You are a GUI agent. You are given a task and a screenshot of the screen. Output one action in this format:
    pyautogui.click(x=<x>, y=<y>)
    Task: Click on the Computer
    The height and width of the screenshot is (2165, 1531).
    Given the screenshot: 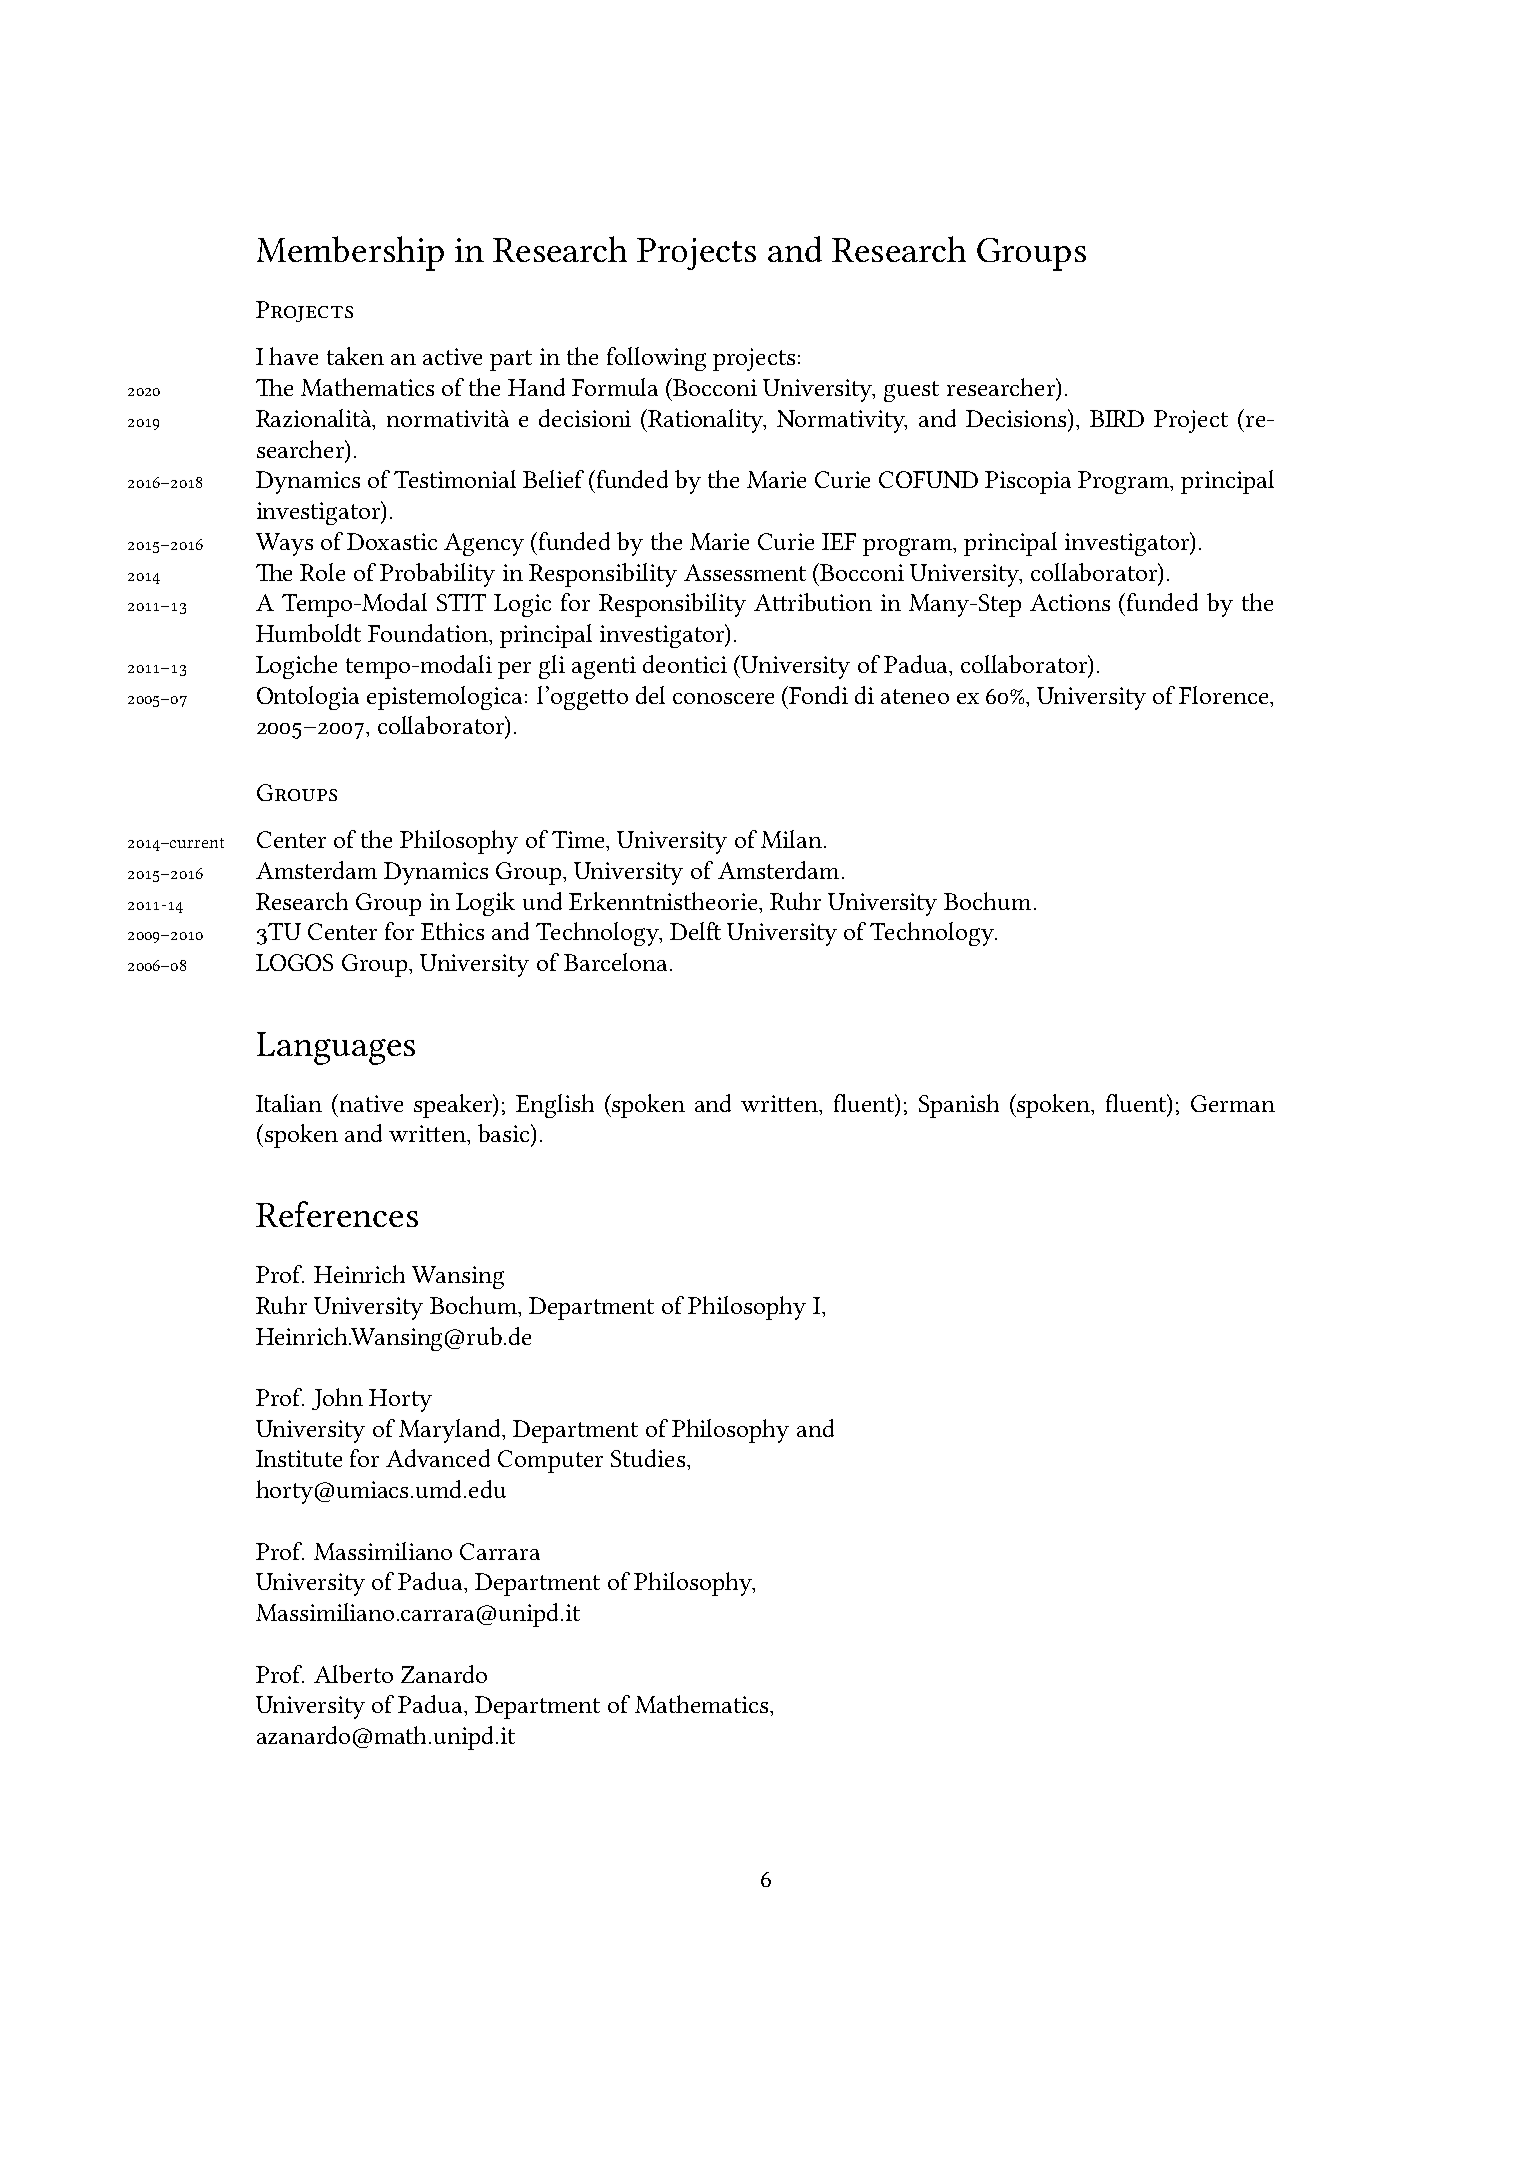 What is the action you would take?
    pyautogui.click(x=550, y=1461)
